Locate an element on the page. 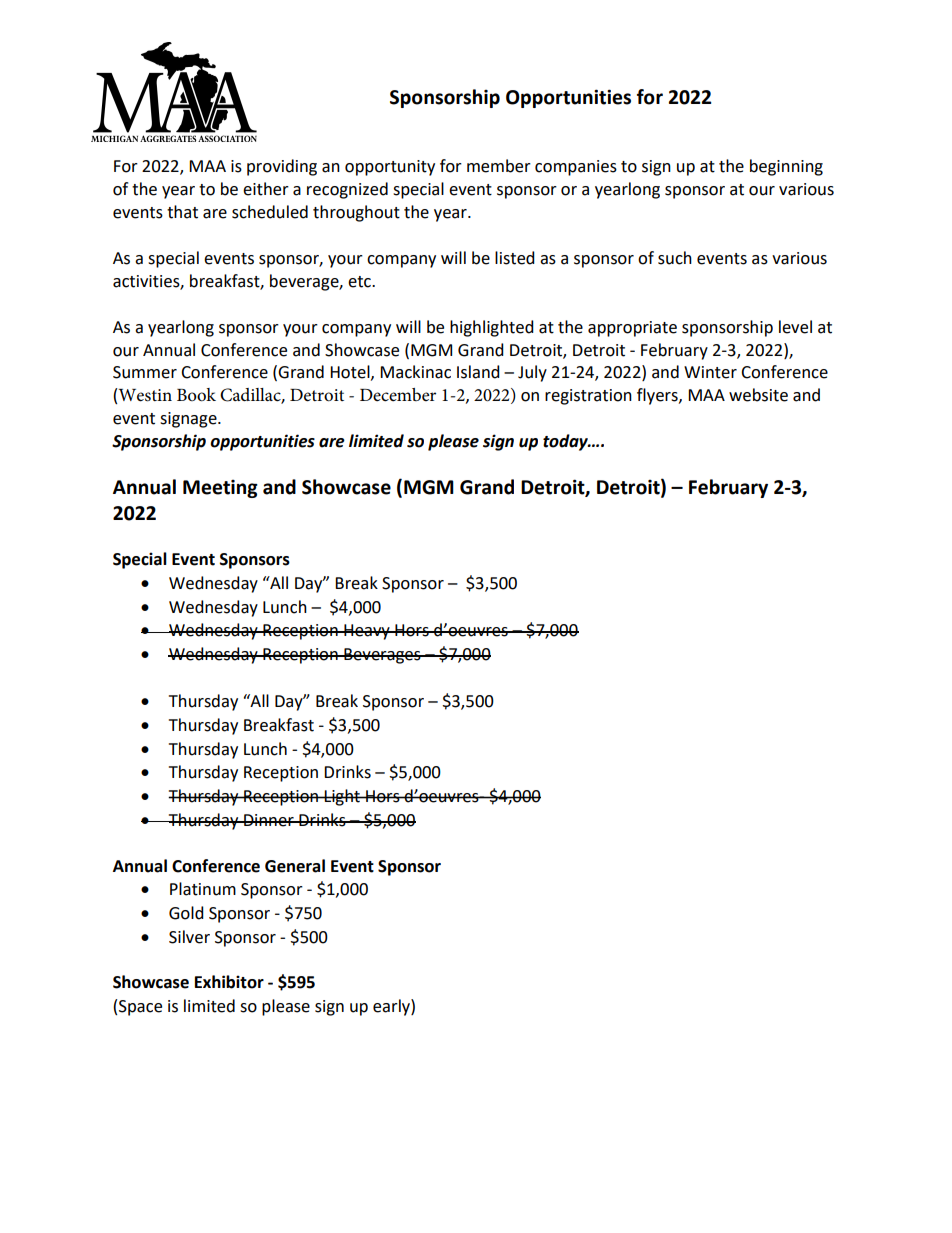  Space is located at coordinates (140, 1008).
